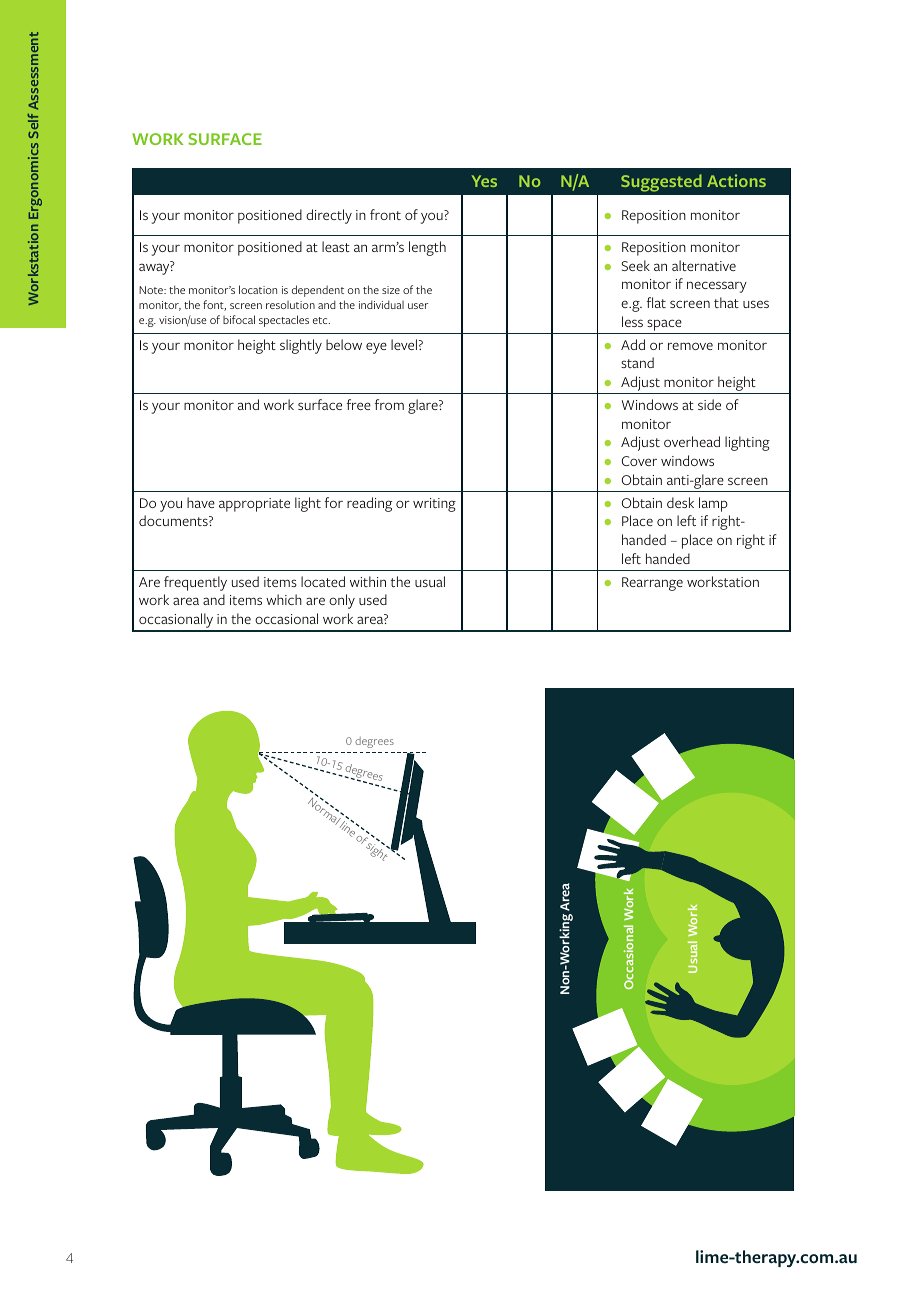  Describe the element at coordinates (201, 502) in the image. I see `have` at that location.
